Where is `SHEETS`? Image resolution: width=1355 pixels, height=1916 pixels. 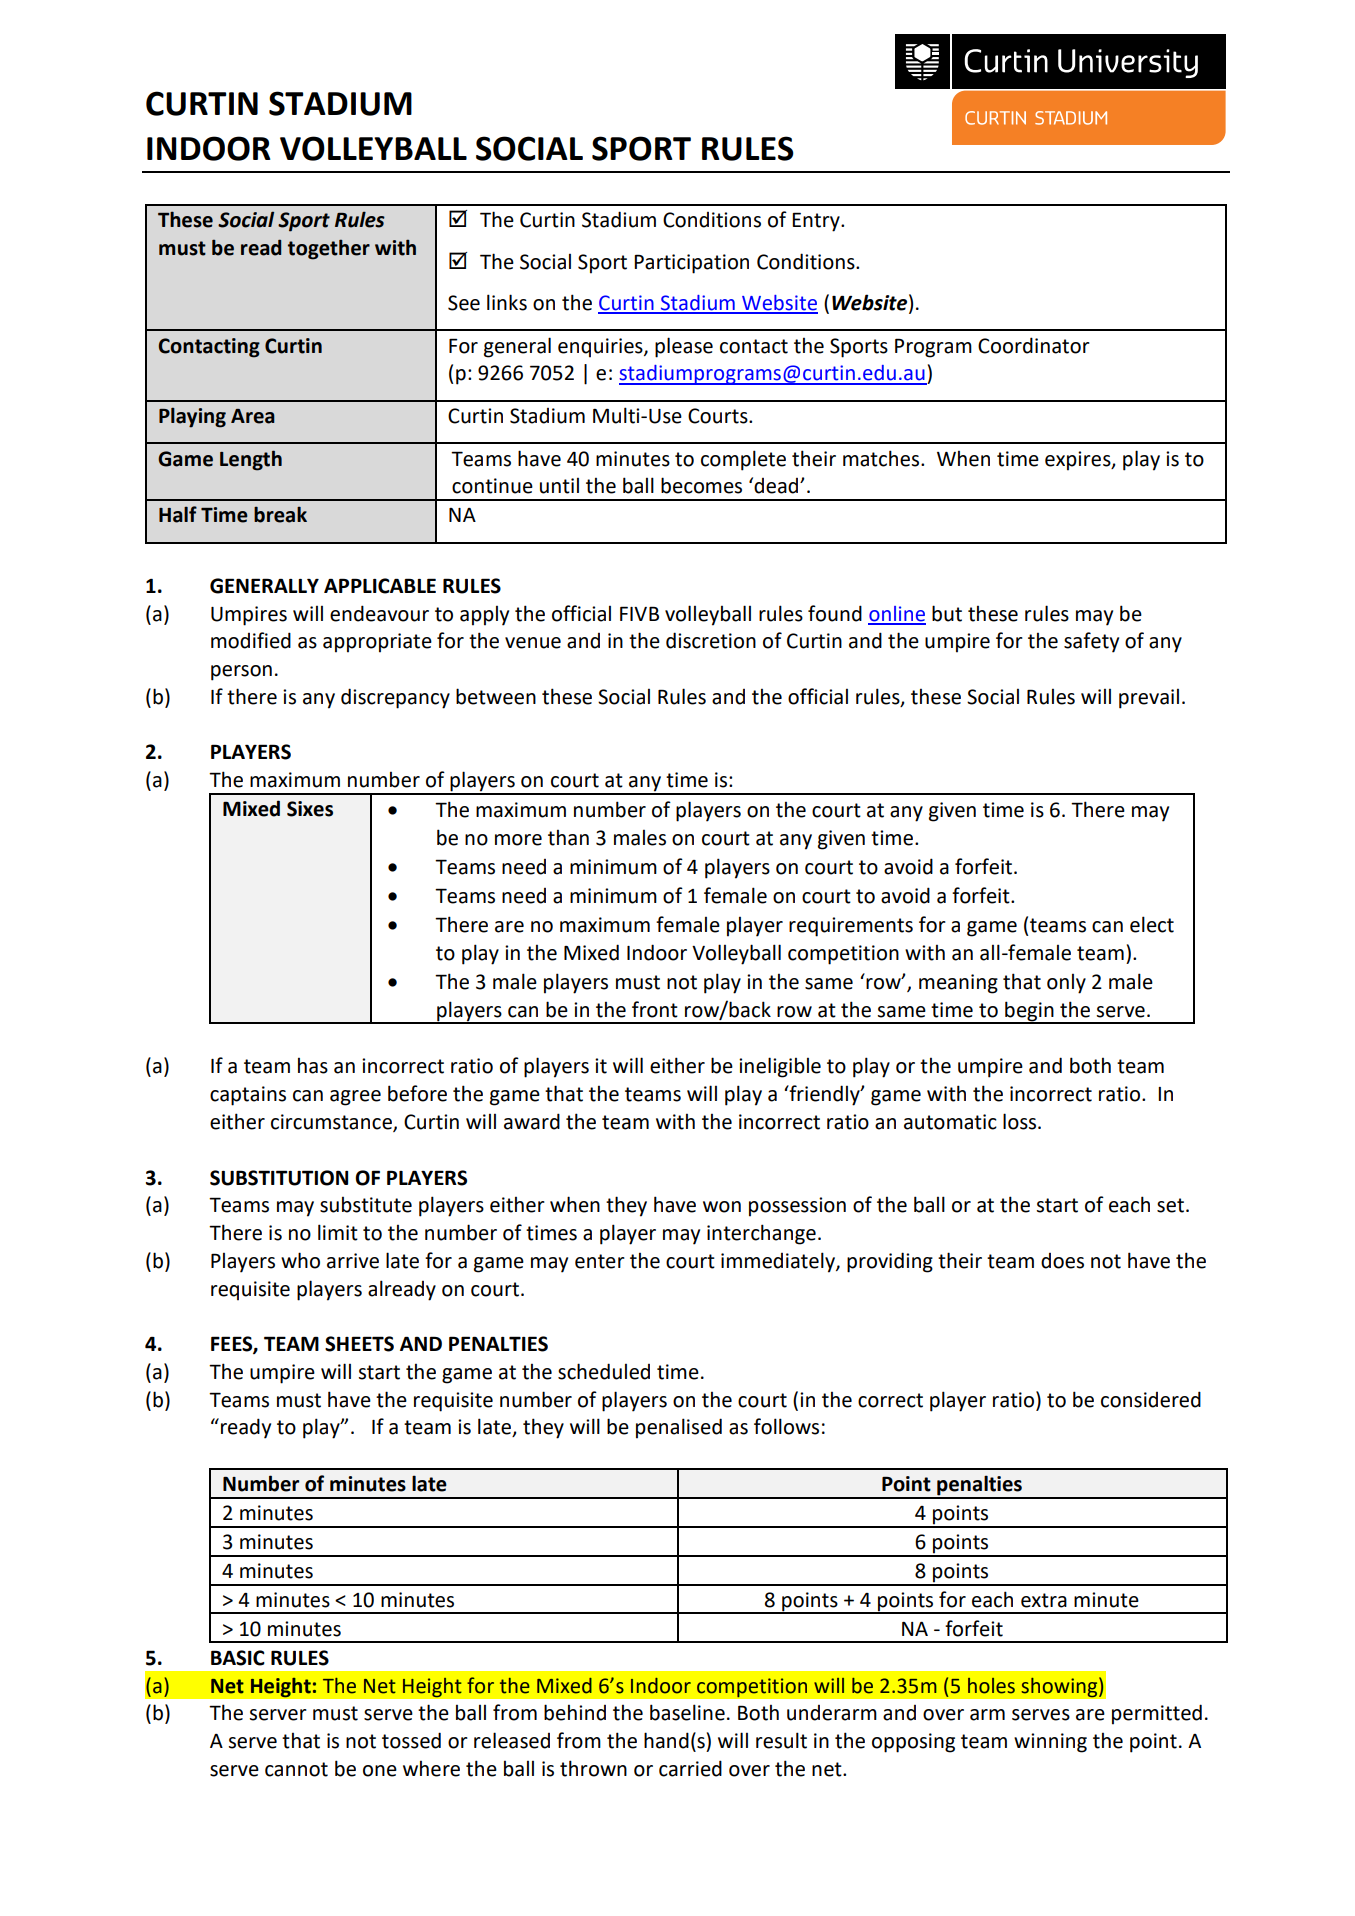 SHEETS is located at coordinates (359, 1344).
